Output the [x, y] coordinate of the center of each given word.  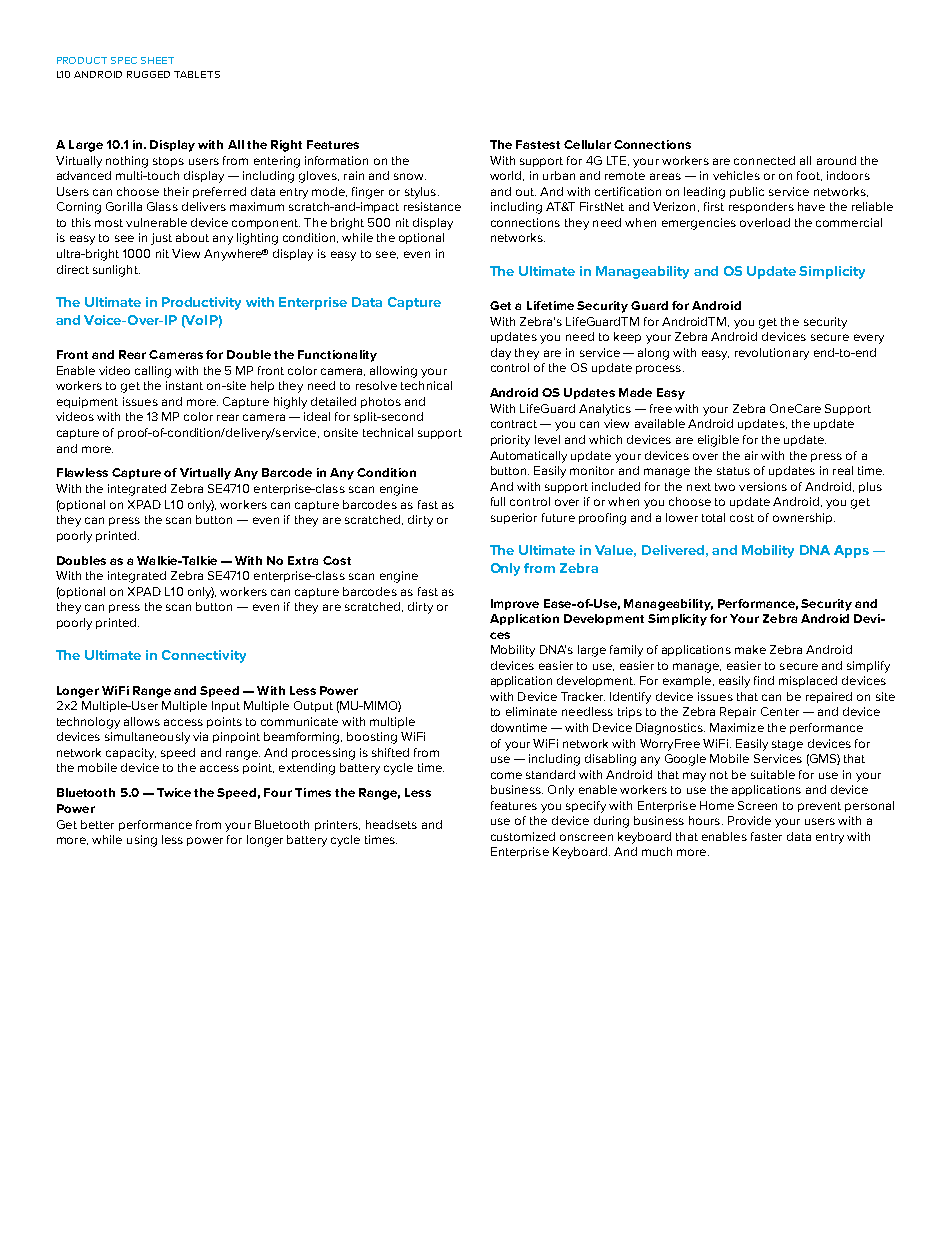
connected [764, 160]
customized [523, 836]
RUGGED [148, 74]
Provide [749, 820]
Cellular [587, 144]
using [142, 841]
